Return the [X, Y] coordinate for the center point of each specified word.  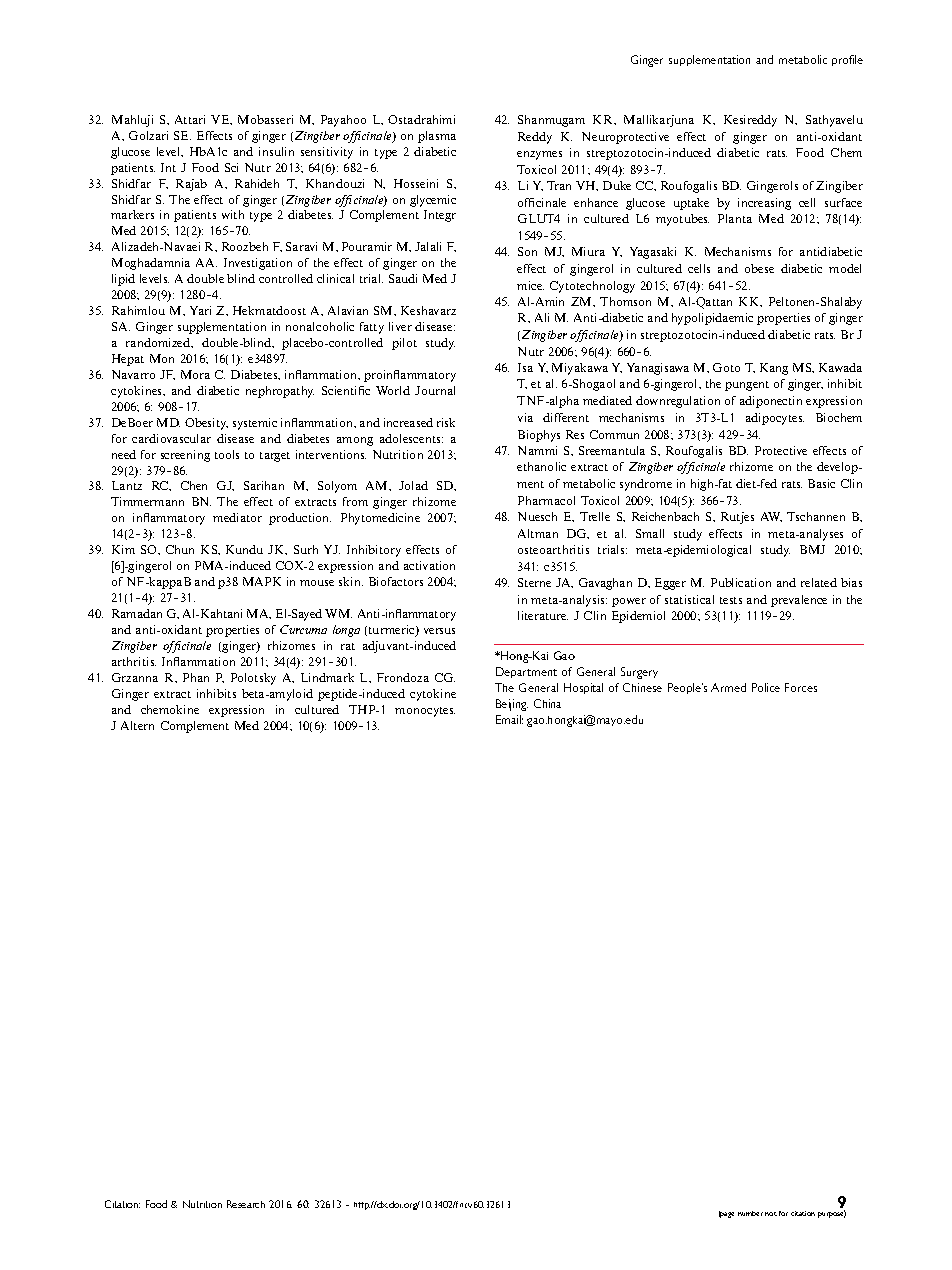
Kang [774, 369]
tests [731, 600]
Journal [435, 390]
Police [766, 687]
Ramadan [137, 613]
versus [439, 631]
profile [847, 60]
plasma [437, 137]
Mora [195, 374]
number [750, 1213]
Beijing [512, 705]
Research [246, 1204]
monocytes [425, 712]
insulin [276, 151]
